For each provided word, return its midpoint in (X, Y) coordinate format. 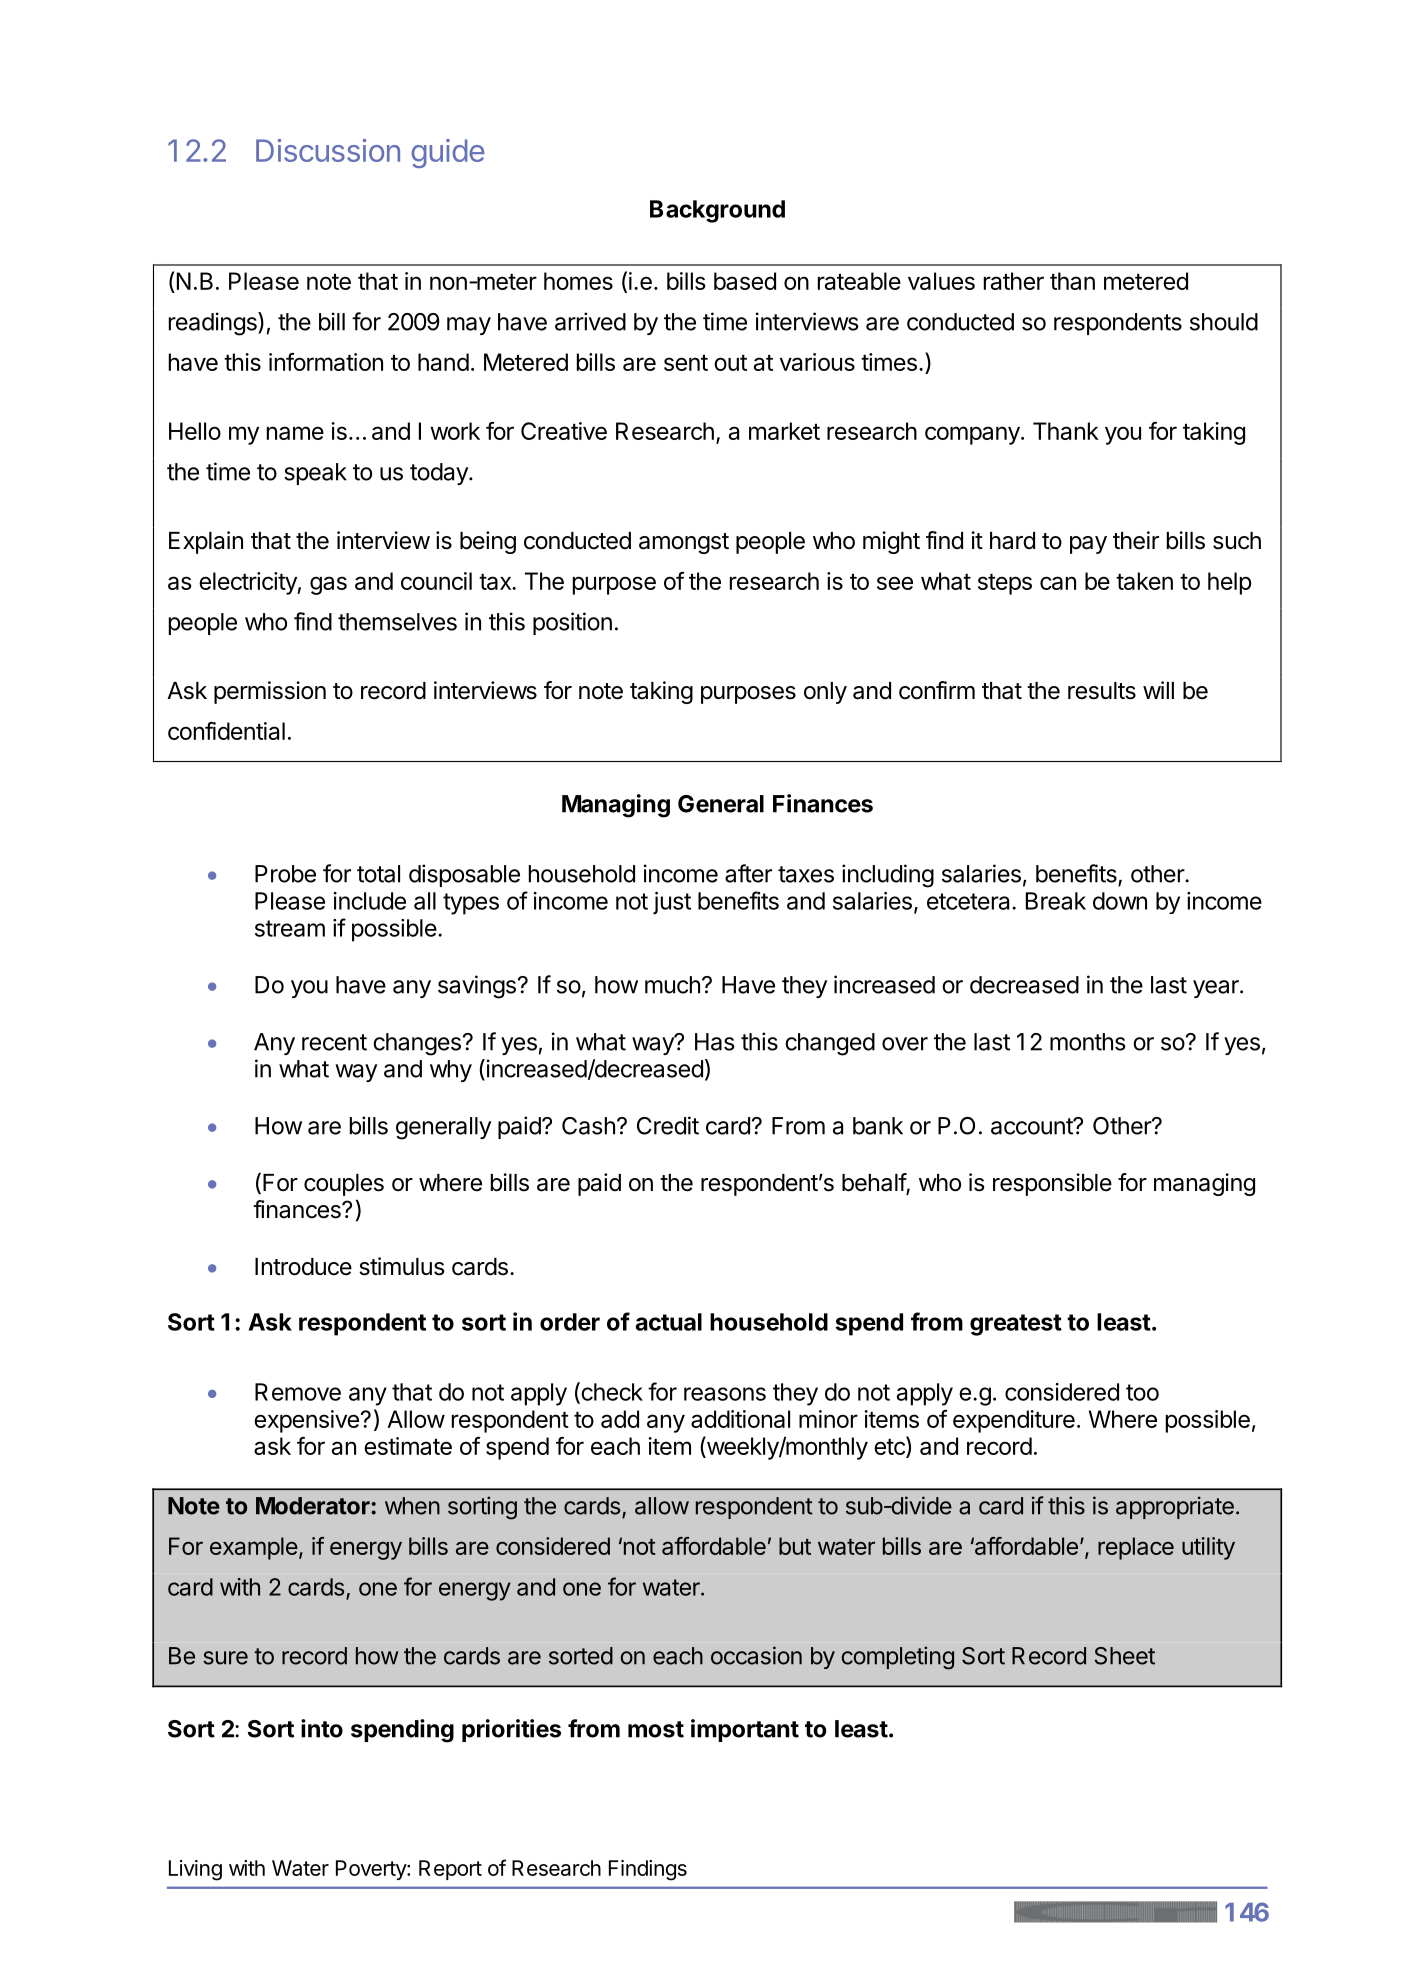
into (322, 1728)
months (1088, 1042)
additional (740, 1419)
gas (328, 585)
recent (334, 1042)
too (1142, 1392)
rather (1014, 281)
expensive (306, 1421)
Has (715, 1042)
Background (717, 211)
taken (1144, 581)
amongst (684, 543)
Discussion (328, 150)
